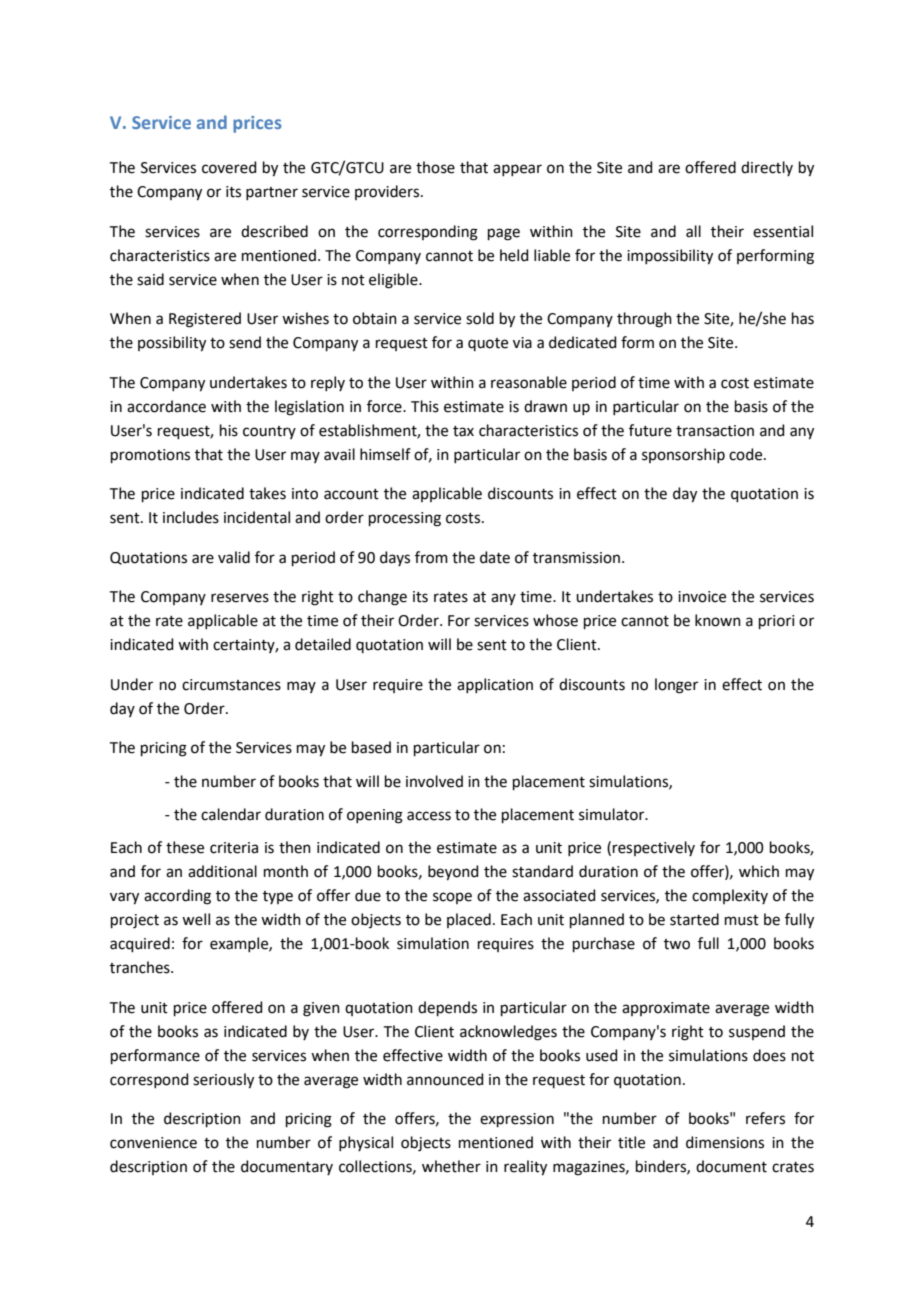 Image resolution: width=924 pixels, height=1308 pixels. I want to click on started, so click(694, 919).
